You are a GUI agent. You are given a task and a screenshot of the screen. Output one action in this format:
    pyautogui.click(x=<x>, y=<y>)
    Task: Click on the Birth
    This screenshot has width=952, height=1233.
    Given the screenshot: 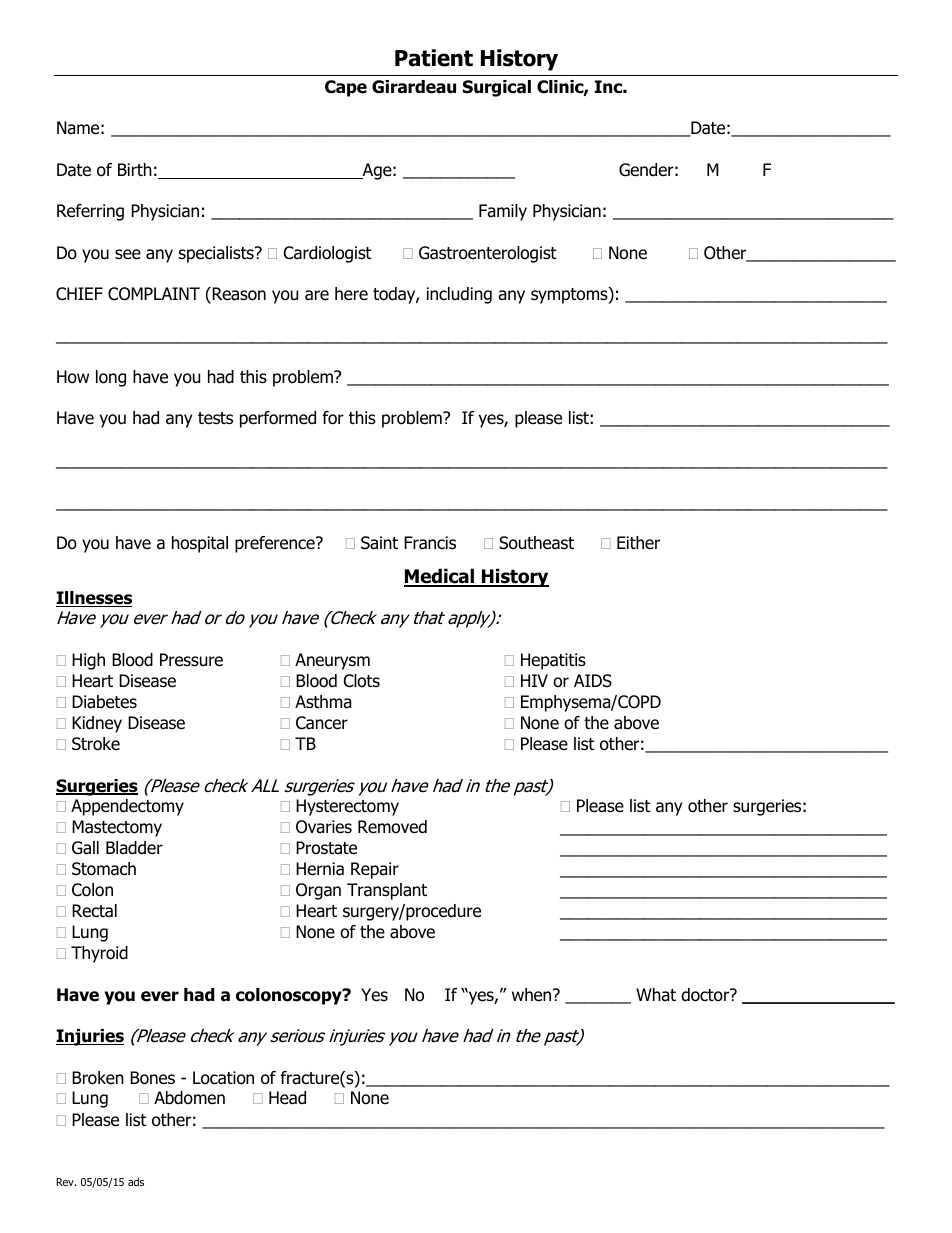 What is the action you would take?
    pyautogui.click(x=135, y=169)
